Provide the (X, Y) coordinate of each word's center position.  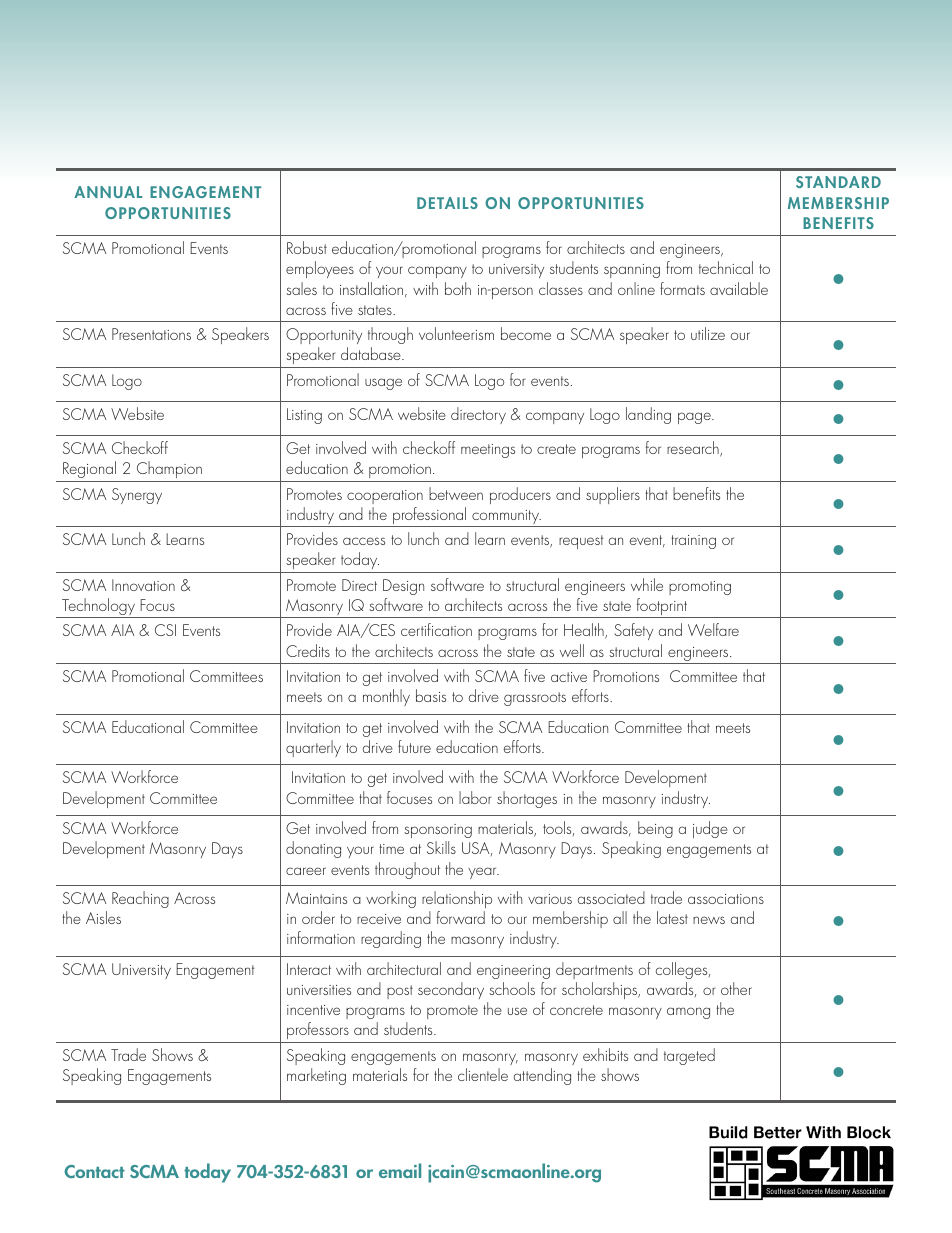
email (400, 1170)
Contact (94, 1171)
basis (431, 695)
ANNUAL (108, 192)
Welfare (713, 629)
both (458, 288)
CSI (165, 630)
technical (726, 267)
